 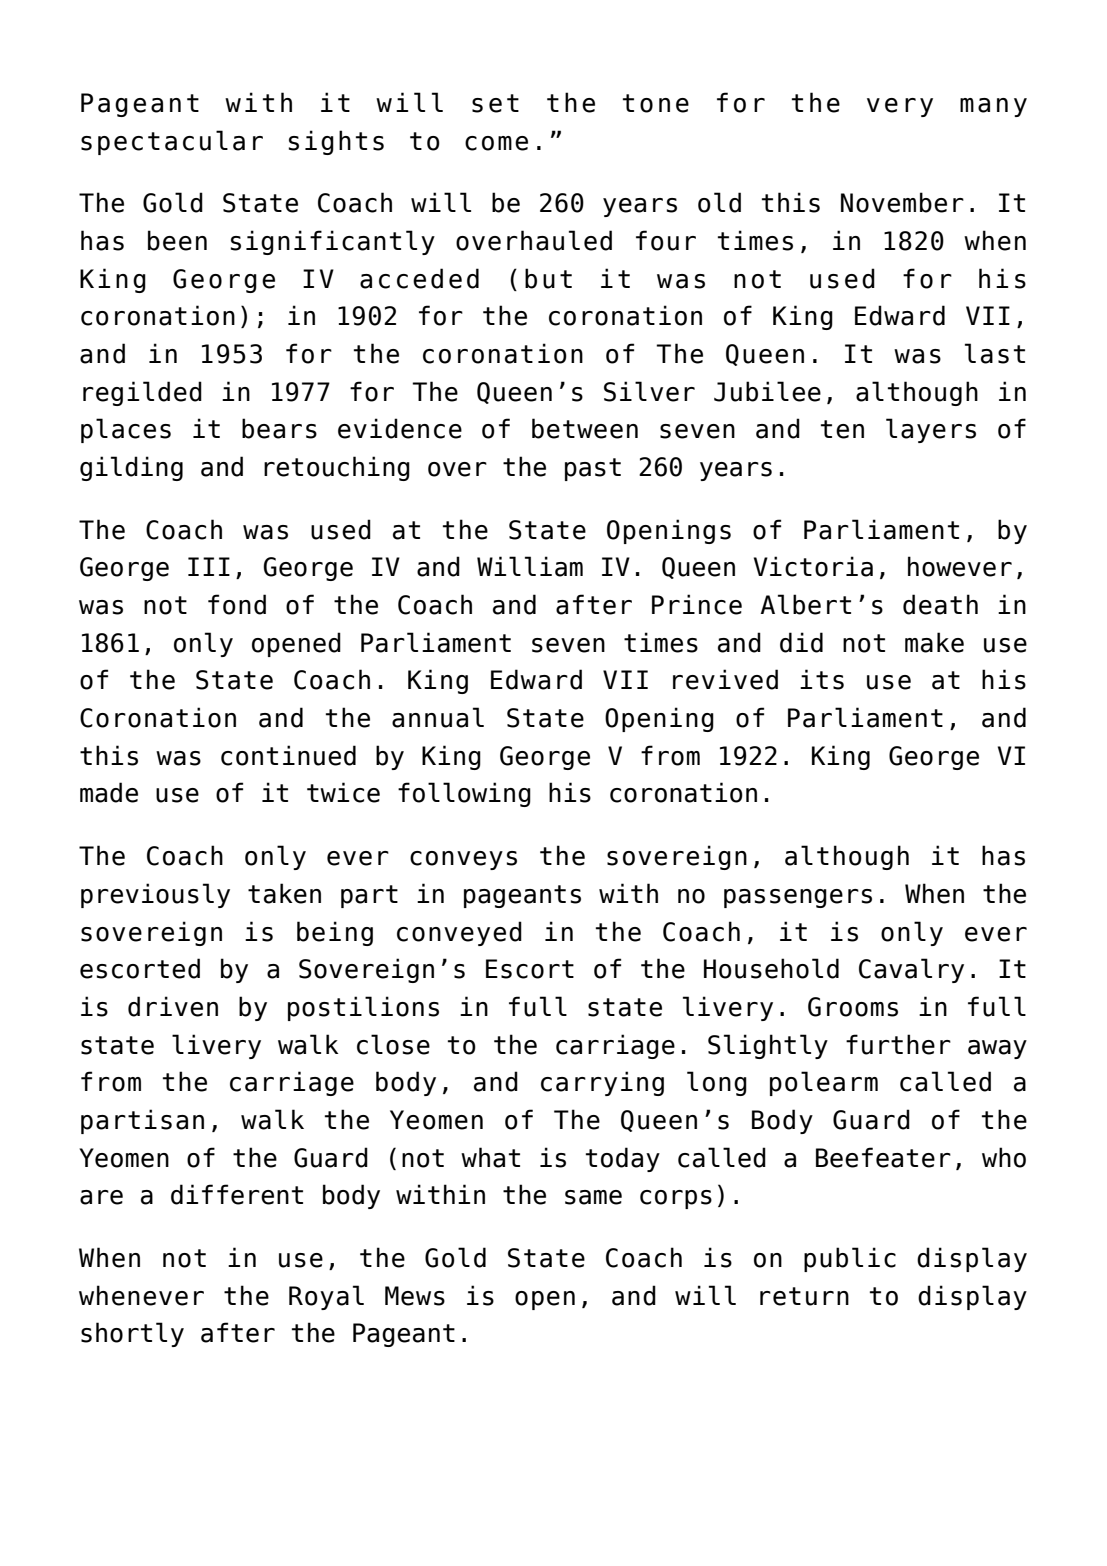 I want to click on come, so click(x=496, y=143).
